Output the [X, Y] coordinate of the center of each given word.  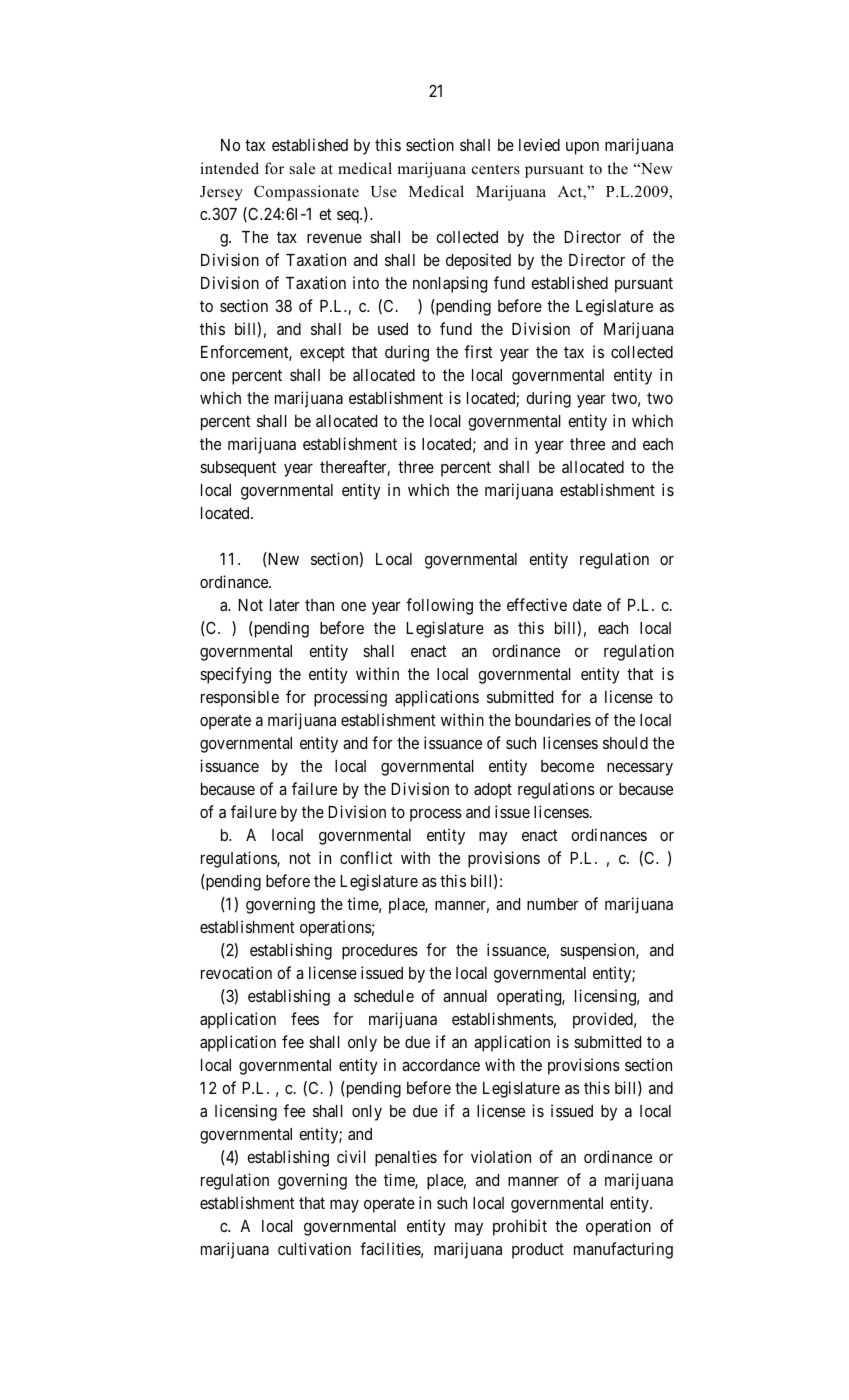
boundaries [553, 719]
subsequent [238, 469]
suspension [598, 951]
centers [496, 169]
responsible [240, 698]
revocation [236, 972]
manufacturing [623, 1250]
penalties [406, 1158]
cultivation [314, 1248]
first [478, 351]
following [439, 606]
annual [465, 996]
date [587, 605]
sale [302, 168]
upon [582, 148]
